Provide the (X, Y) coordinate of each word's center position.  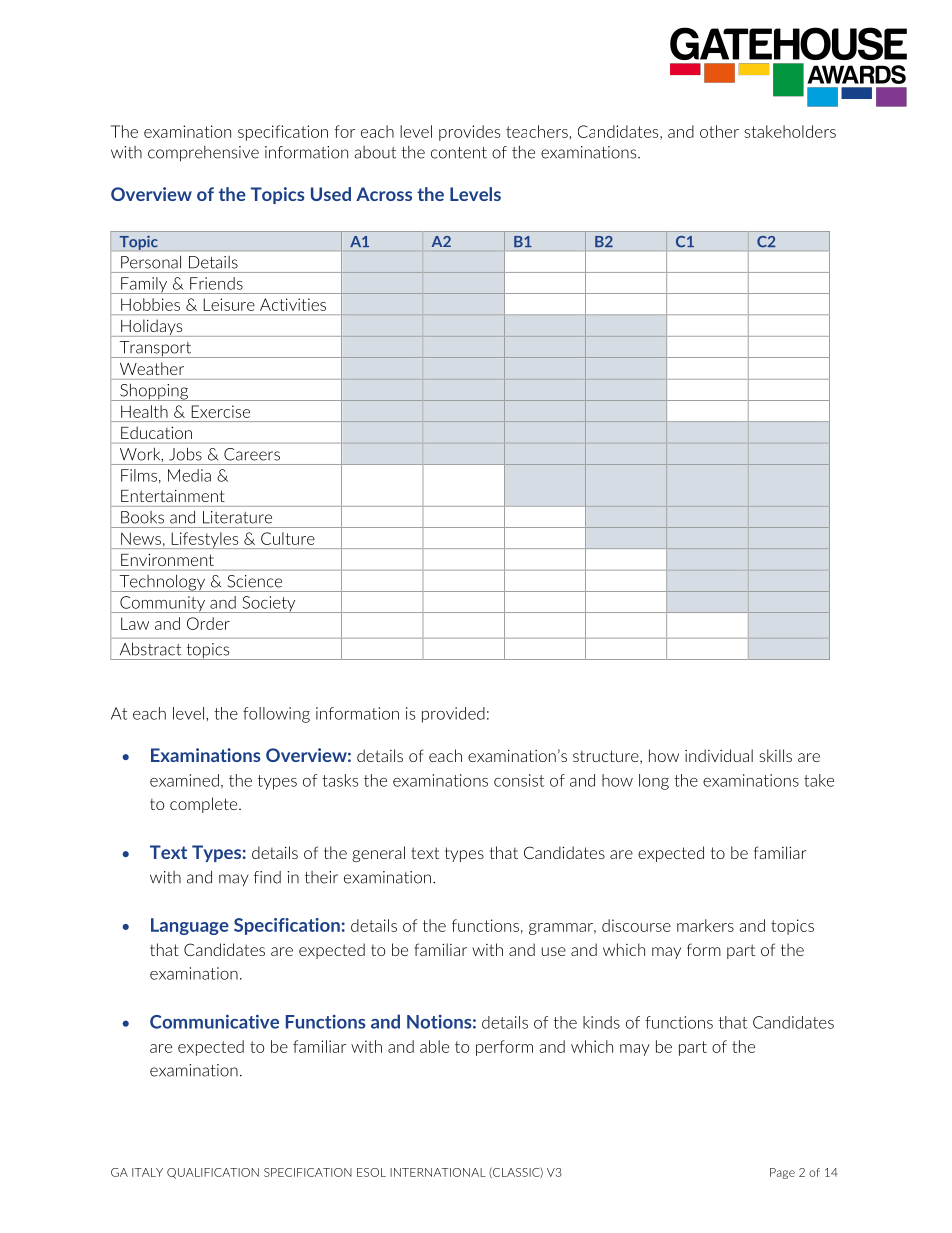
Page (782, 1173)
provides (469, 133)
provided (453, 715)
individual (719, 755)
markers (705, 925)
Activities (293, 304)
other (719, 131)
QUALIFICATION (213, 1173)
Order (208, 623)
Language (190, 926)
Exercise (220, 411)
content (459, 153)
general (378, 854)
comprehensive (203, 154)
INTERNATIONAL (438, 1172)
